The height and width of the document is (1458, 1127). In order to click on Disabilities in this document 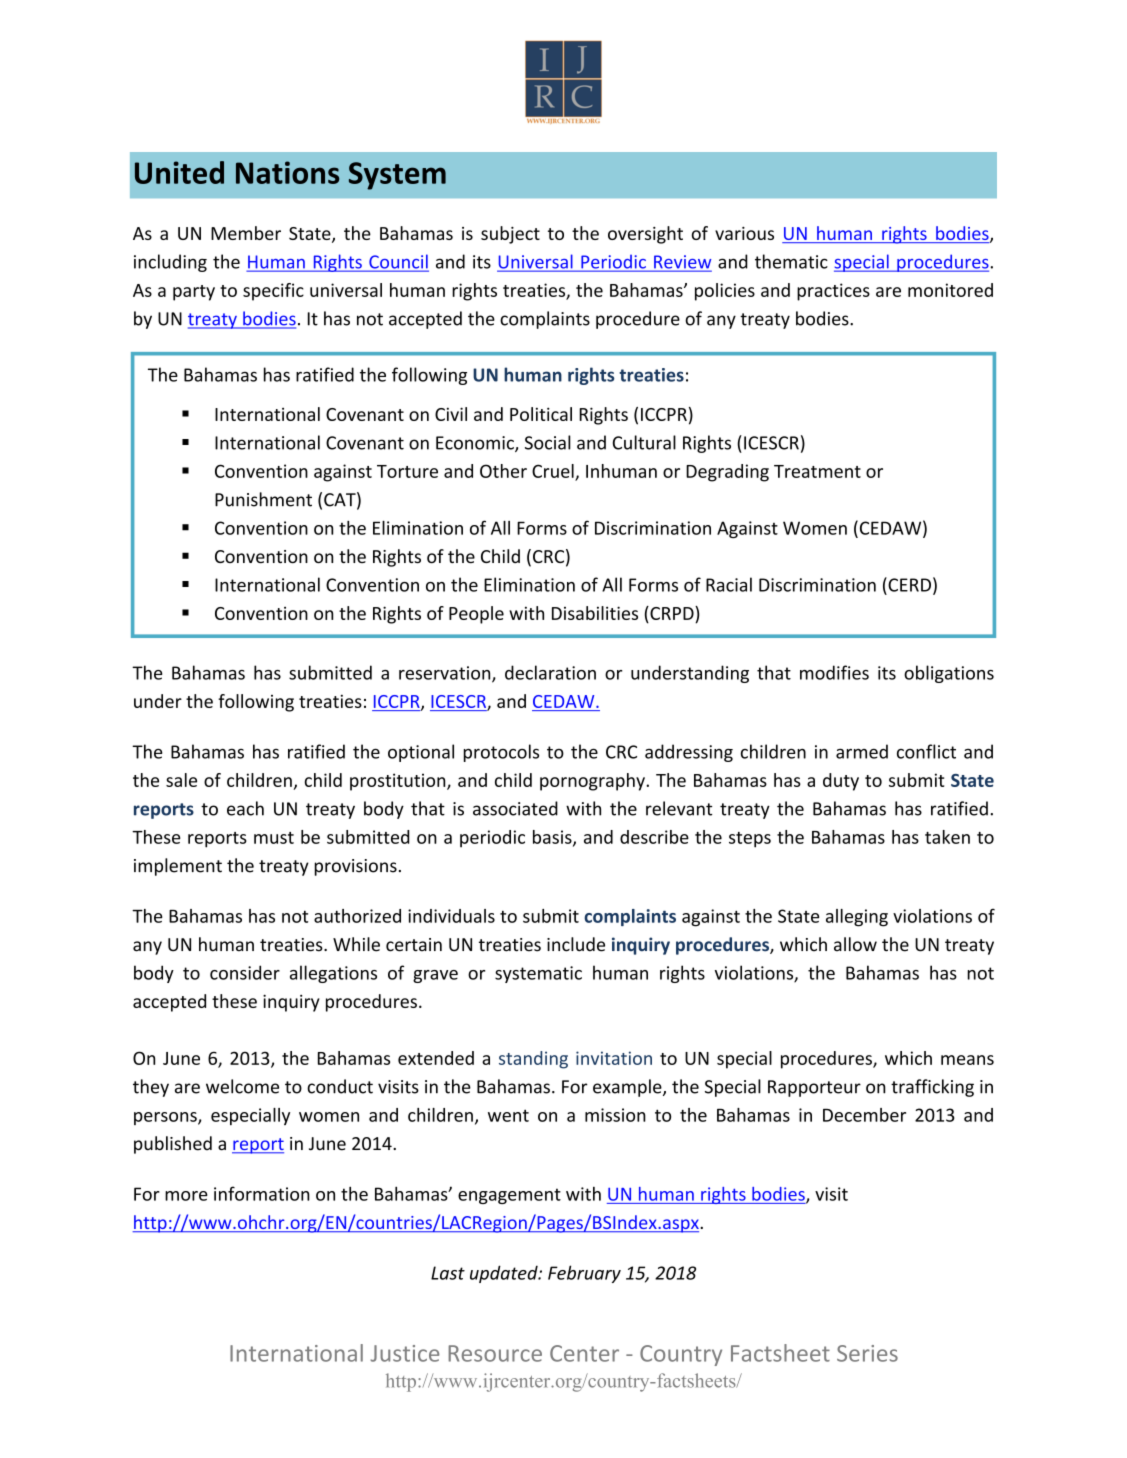, I will do `click(595, 613)`.
